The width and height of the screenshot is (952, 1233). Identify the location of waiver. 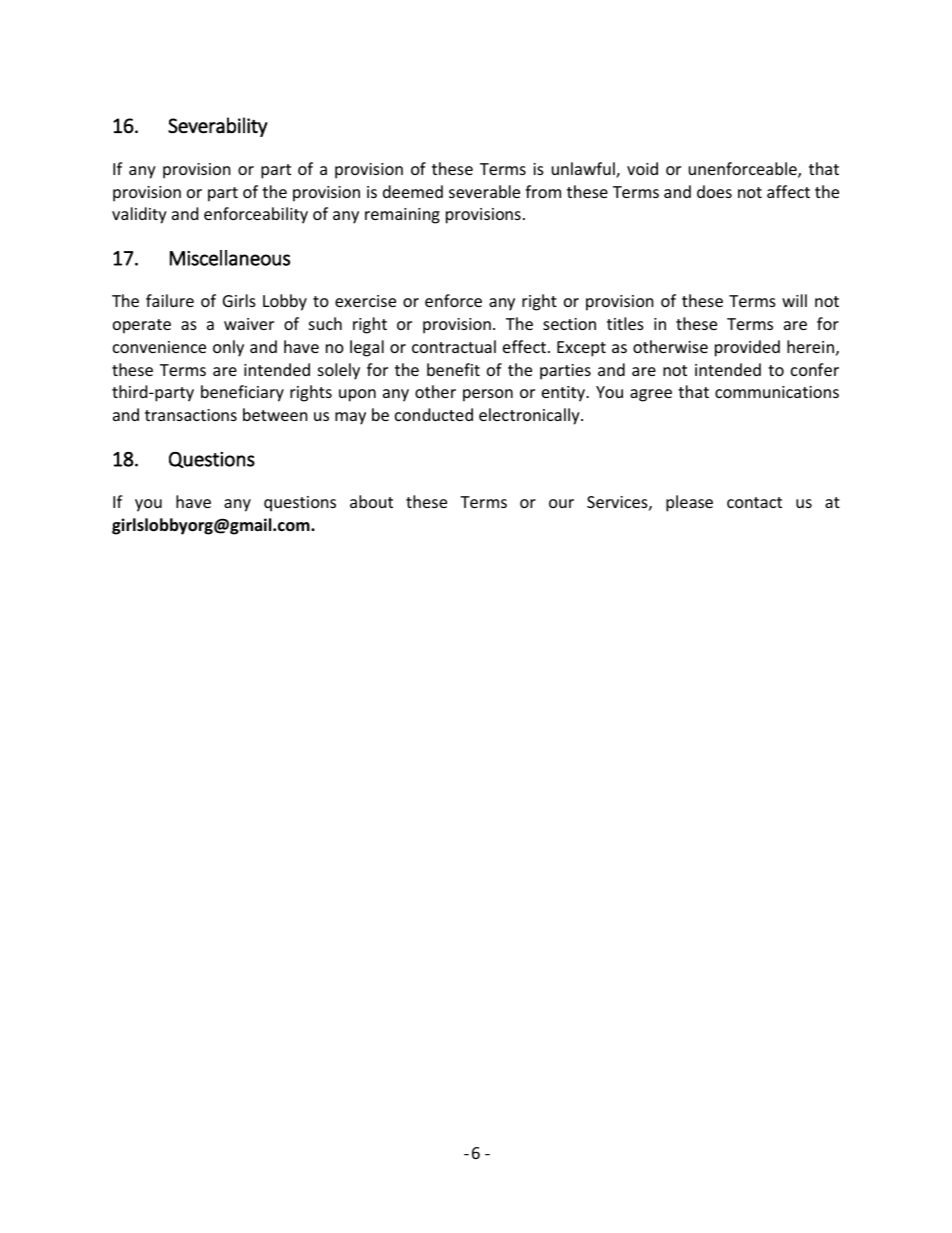
(249, 324).
